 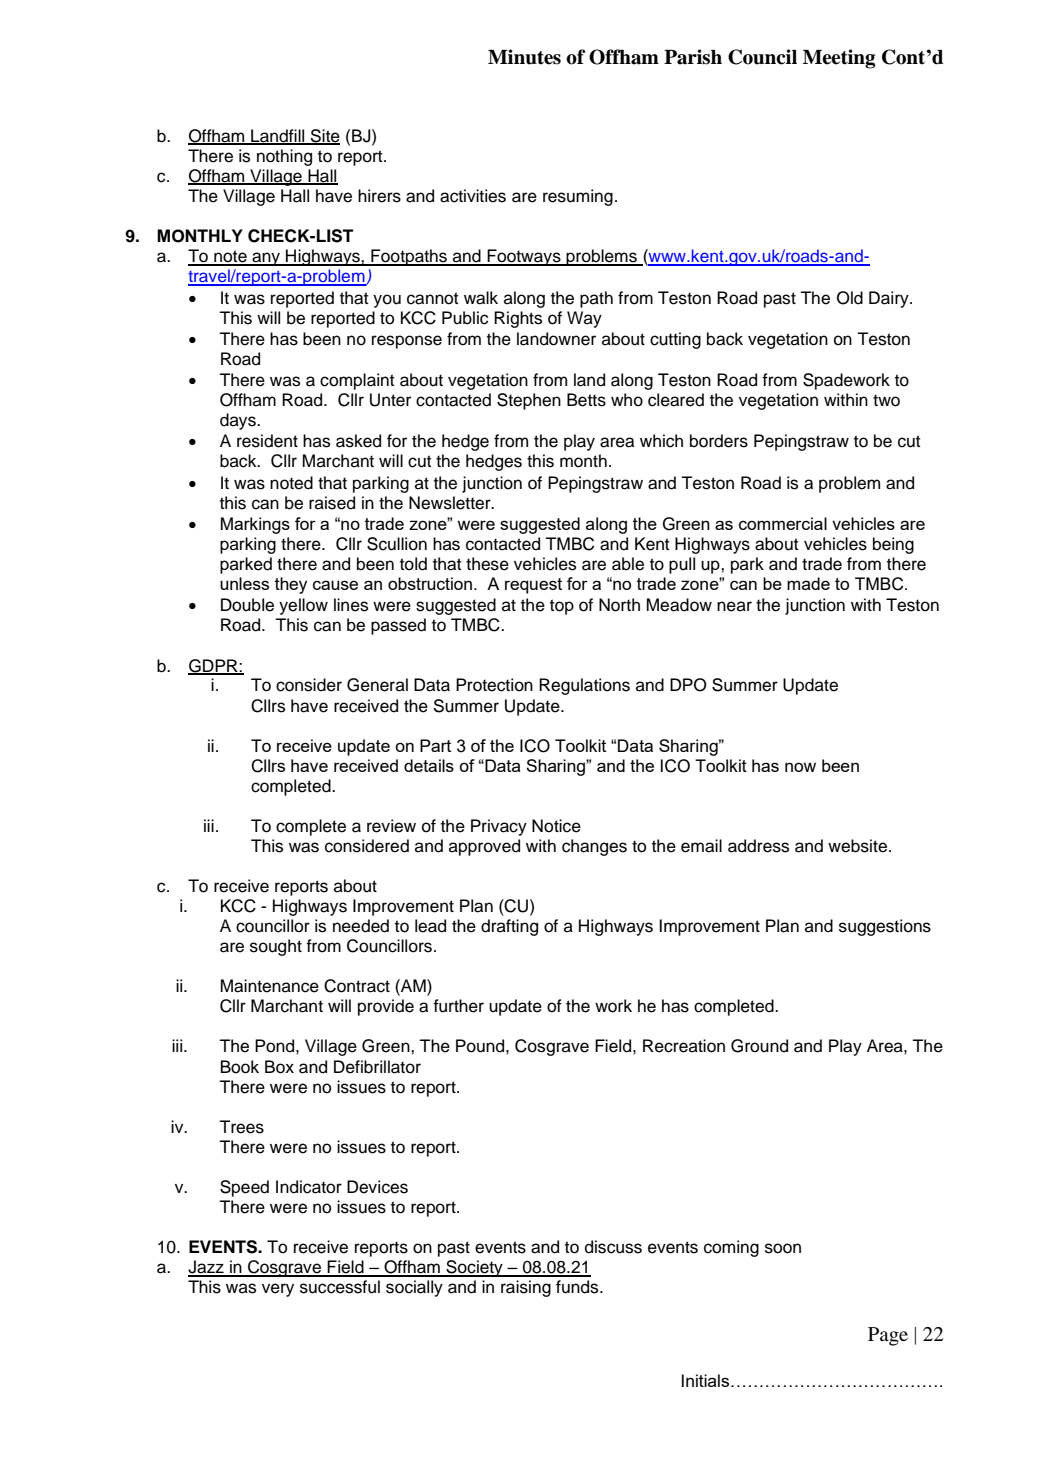 What do you see at coordinates (529, 401) in the screenshot?
I see `Stephen` at bounding box center [529, 401].
